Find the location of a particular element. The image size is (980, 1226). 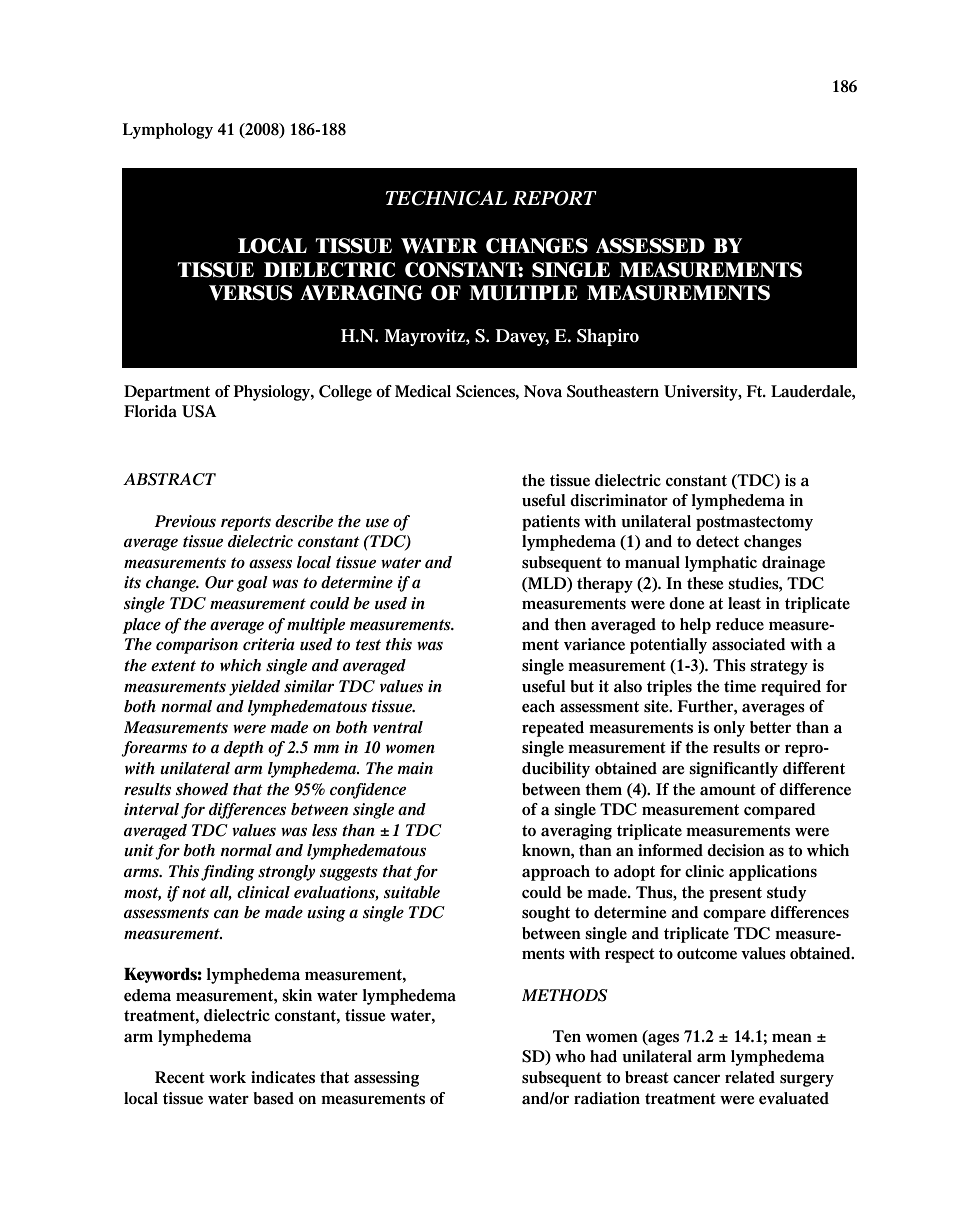

comparison is located at coordinates (197, 646).
